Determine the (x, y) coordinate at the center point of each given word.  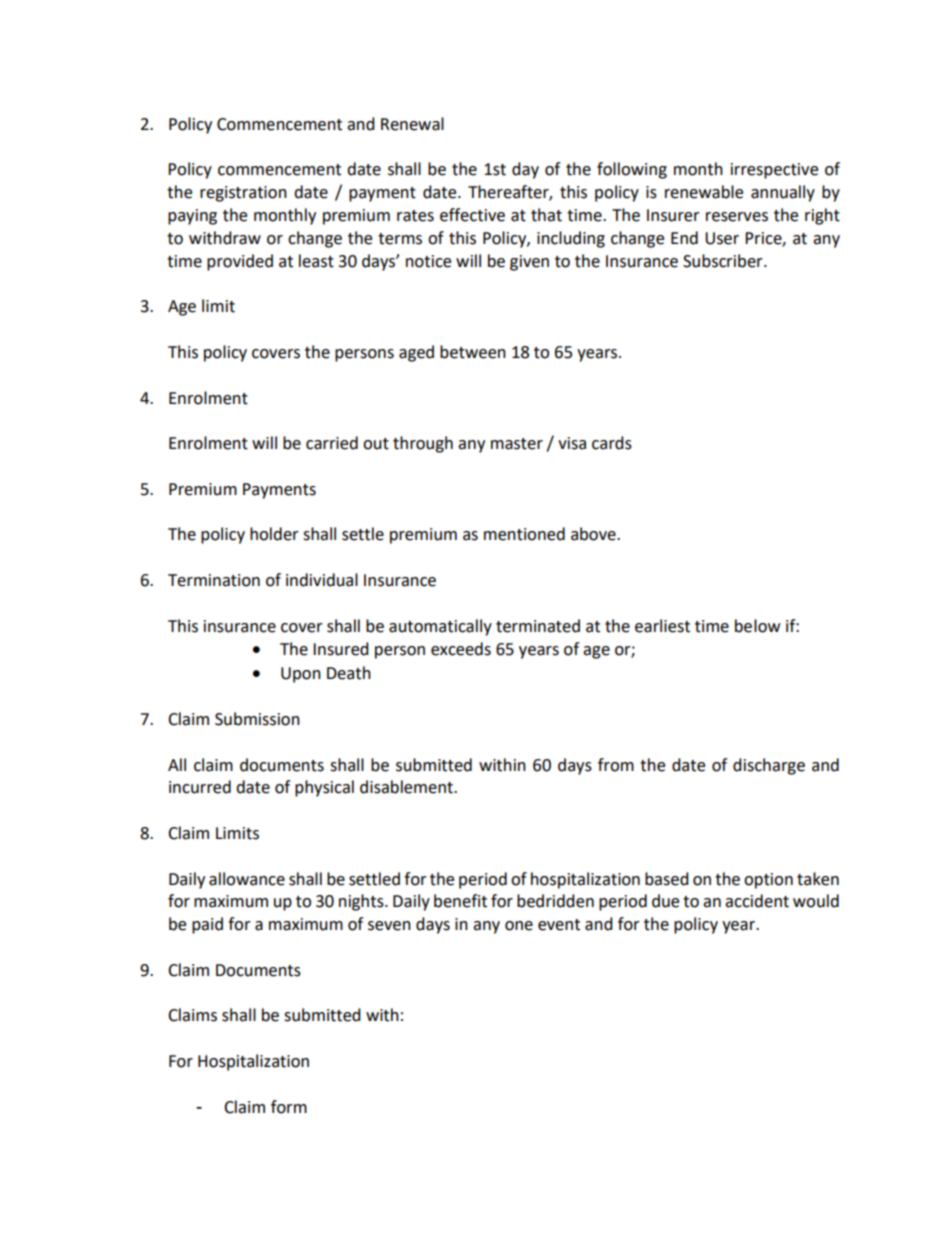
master (517, 444)
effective (472, 215)
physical (324, 788)
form (289, 1107)
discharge (769, 766)
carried (332, 443)
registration (243, 194)
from (616, 765)
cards (612, 443)
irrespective (774, 171)
